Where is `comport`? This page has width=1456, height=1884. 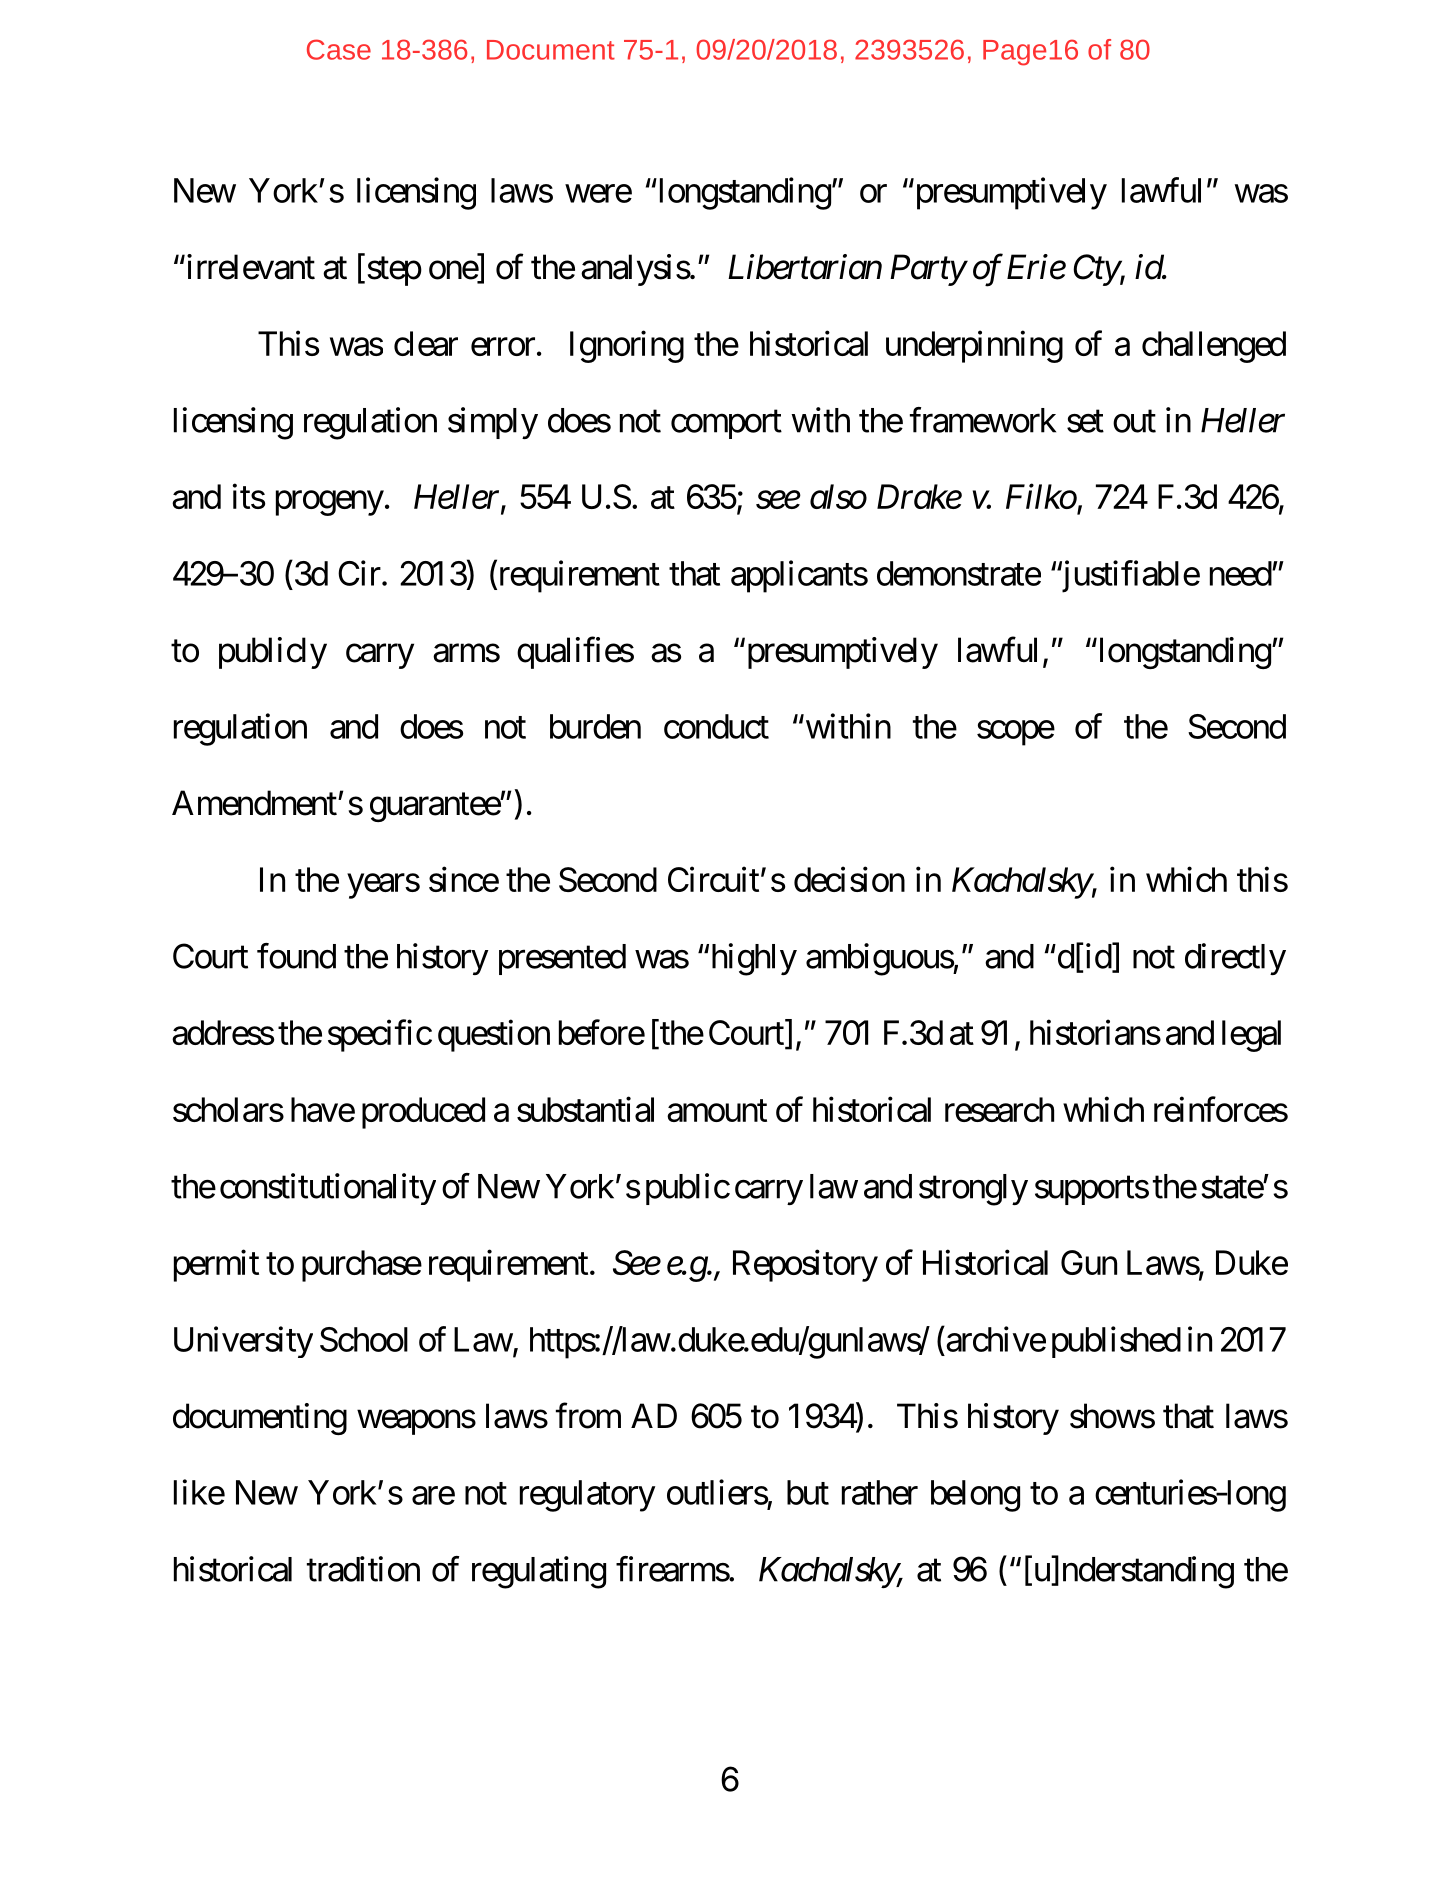 comport is located at coordinates (726, 424).
